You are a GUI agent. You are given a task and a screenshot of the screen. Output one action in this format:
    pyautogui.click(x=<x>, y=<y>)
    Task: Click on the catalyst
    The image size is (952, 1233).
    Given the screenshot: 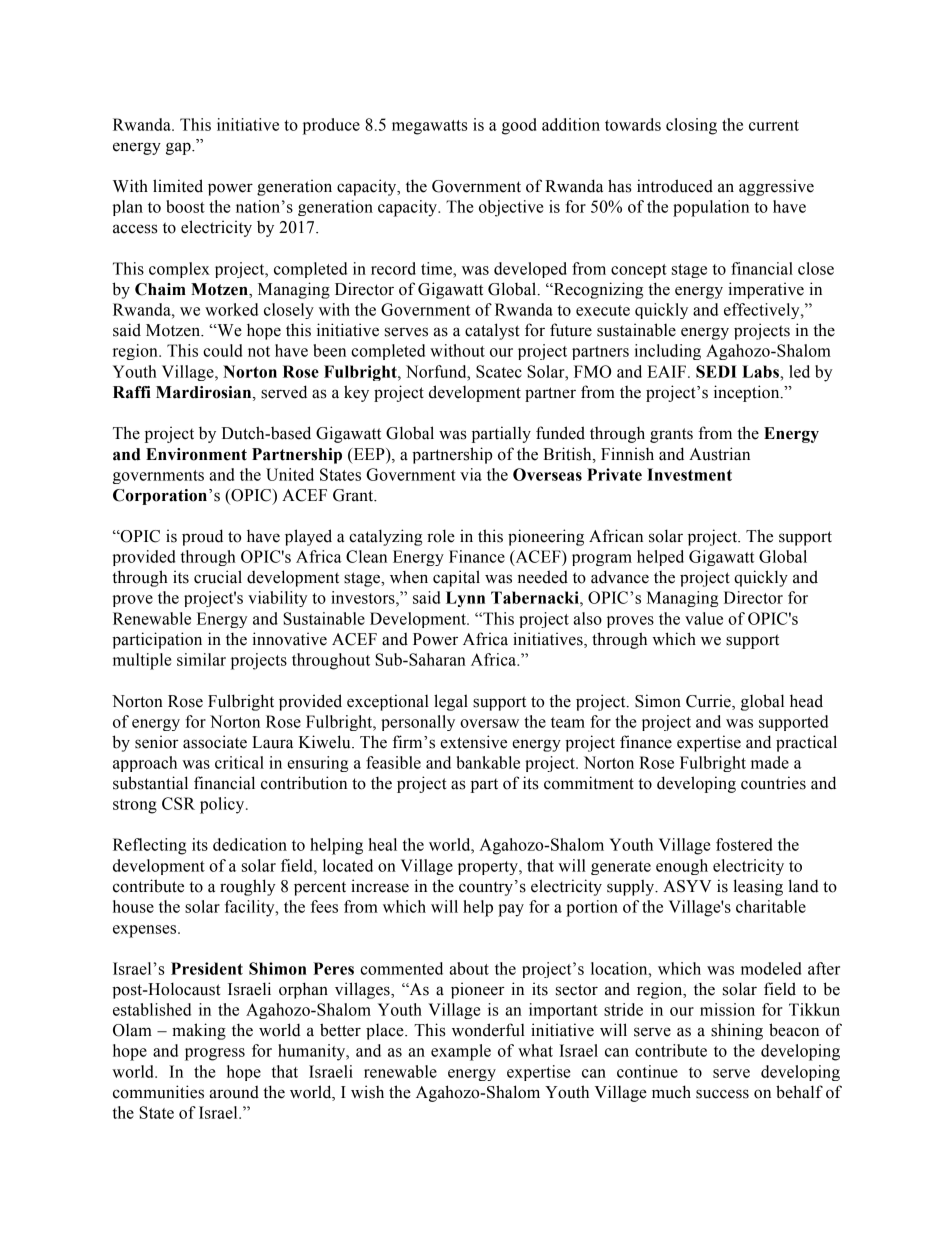 What is the action you would take?
    pyautogui.click(x=492, y=331)
